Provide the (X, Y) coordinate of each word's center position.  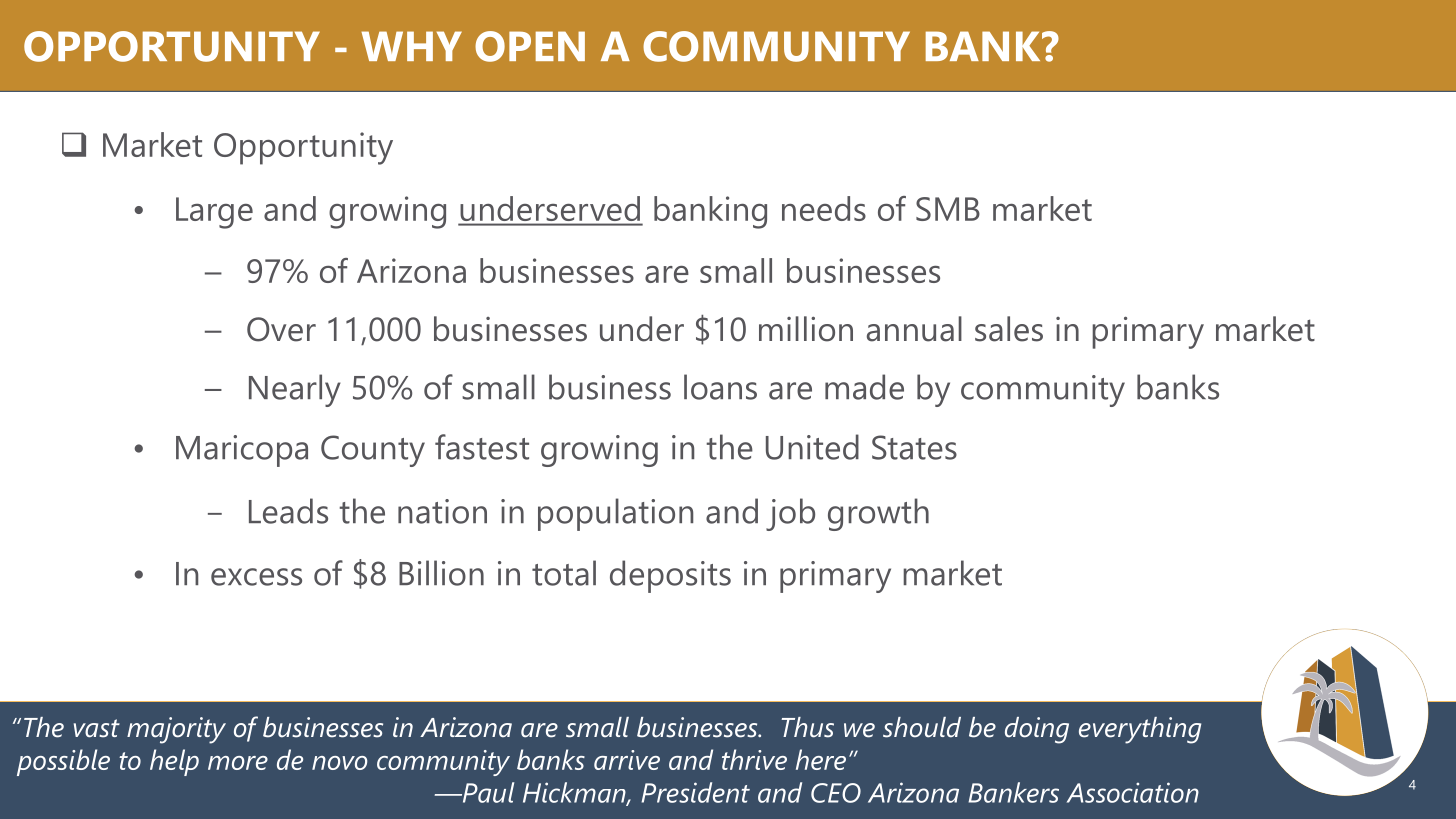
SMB (948, 209)
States (914, 447)
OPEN (530, 46)
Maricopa (242, 451)
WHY (411, 46)
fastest (482, 447)
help (174, 762)
